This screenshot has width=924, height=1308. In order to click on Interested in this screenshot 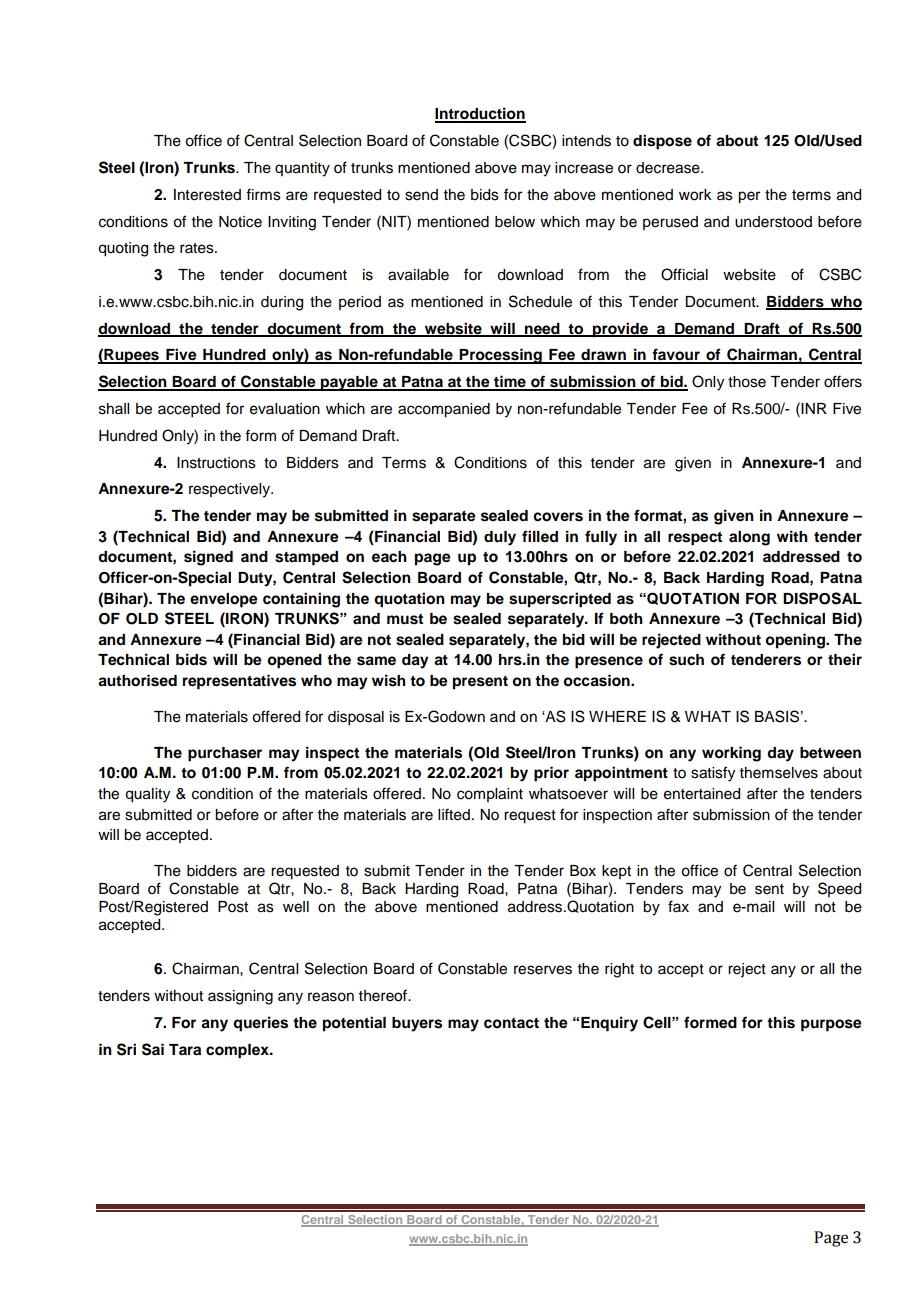, I will do `click(207, 195)`.
